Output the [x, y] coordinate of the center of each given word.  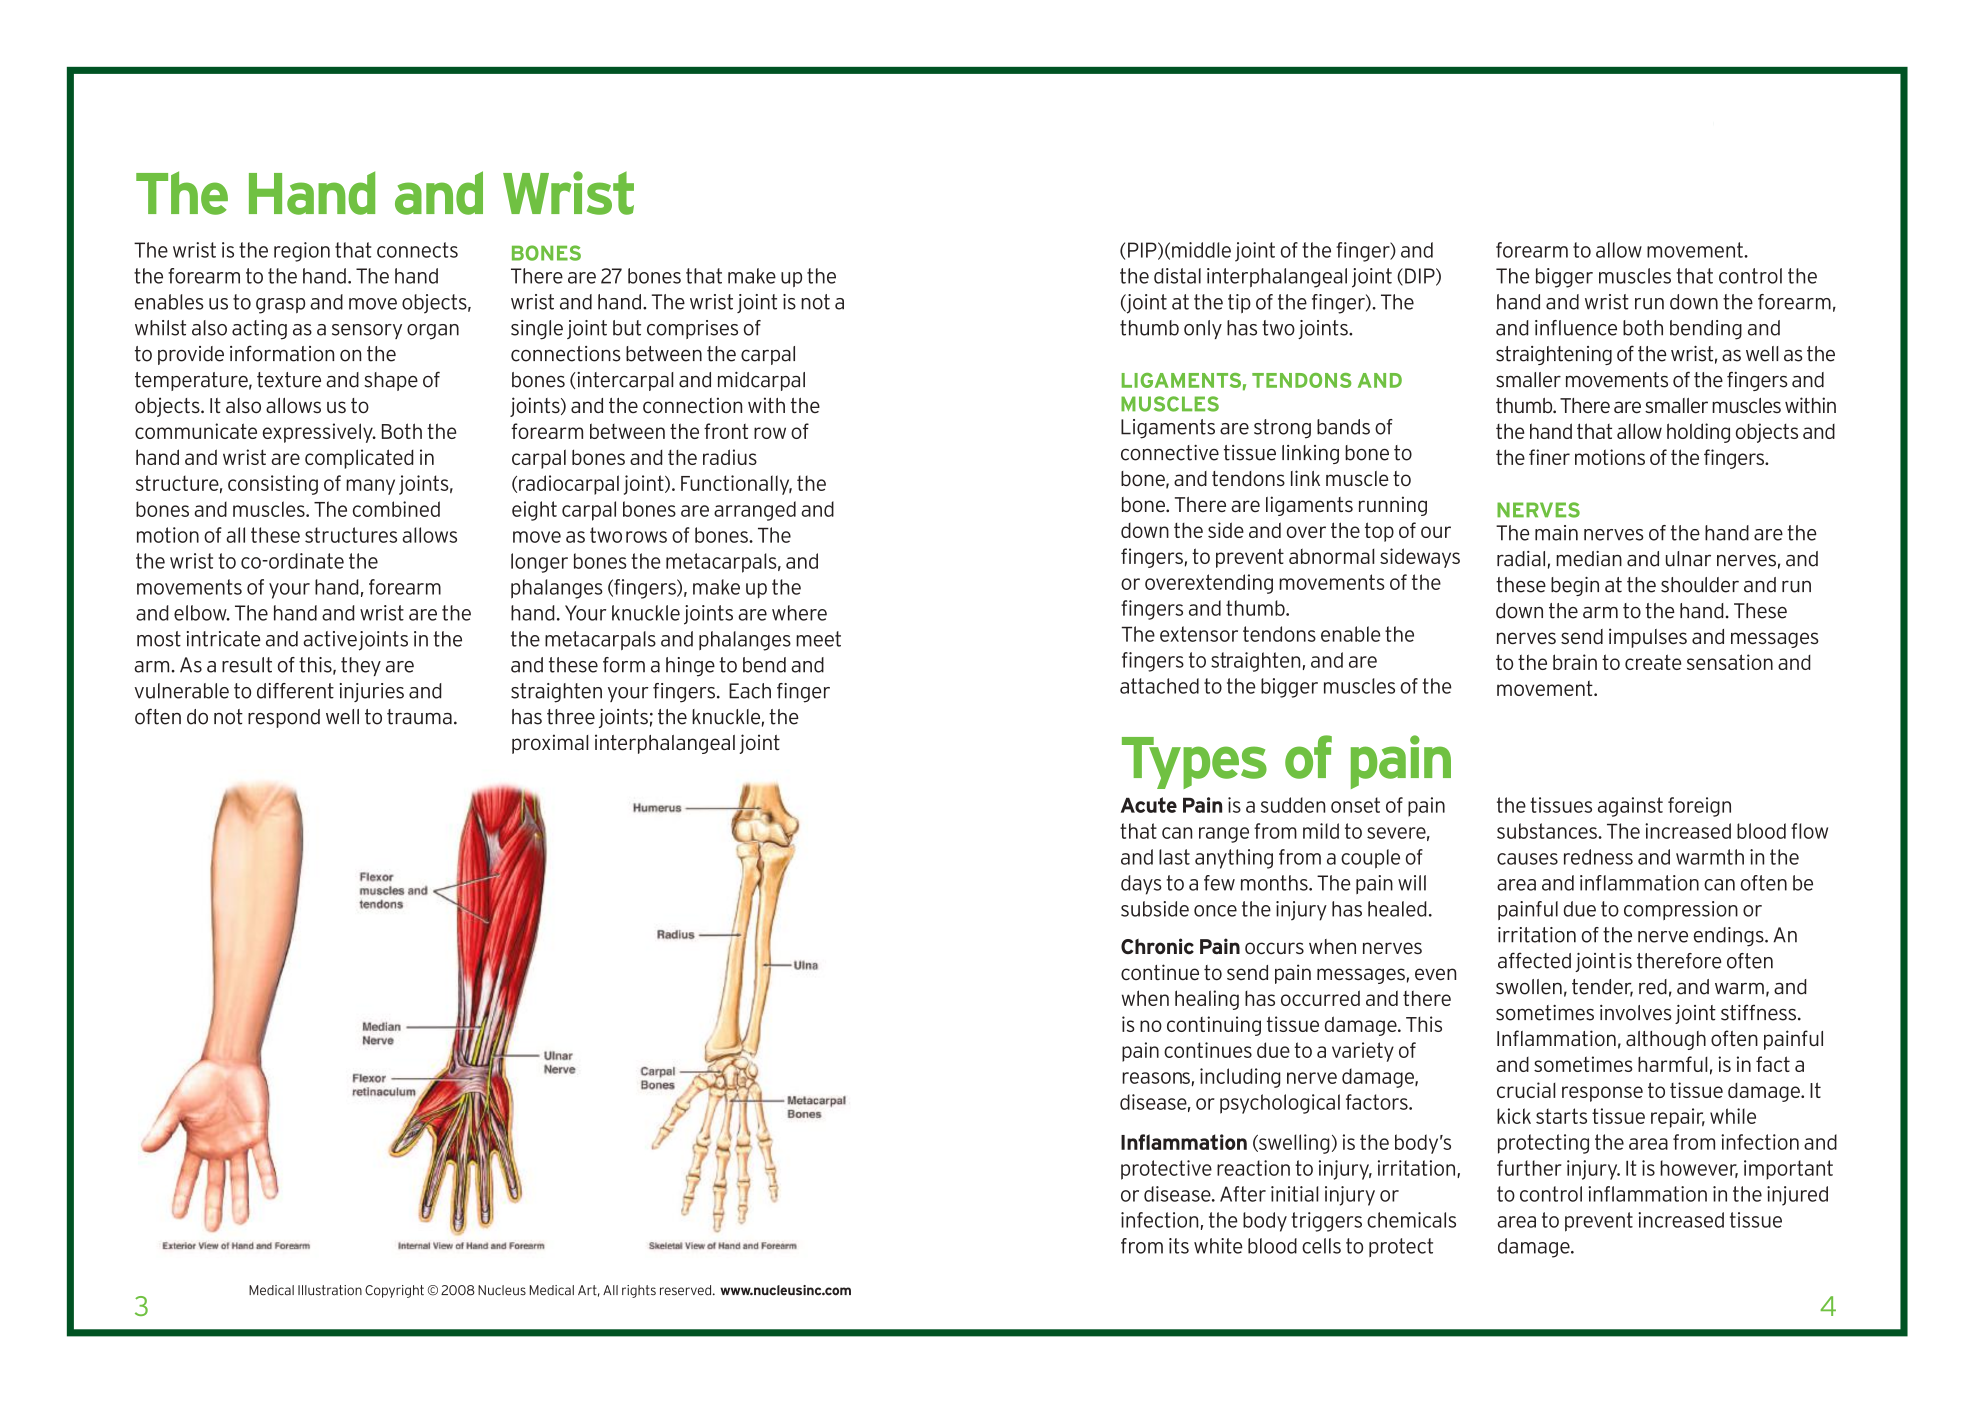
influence [1576, 328]
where [799, 613]
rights [639, 1291]
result [247, 665]
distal [1177, 276]
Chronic [1157, 946]
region [302, 252]
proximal [550, 744]
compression [1681, 910]
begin [1575, 586]
